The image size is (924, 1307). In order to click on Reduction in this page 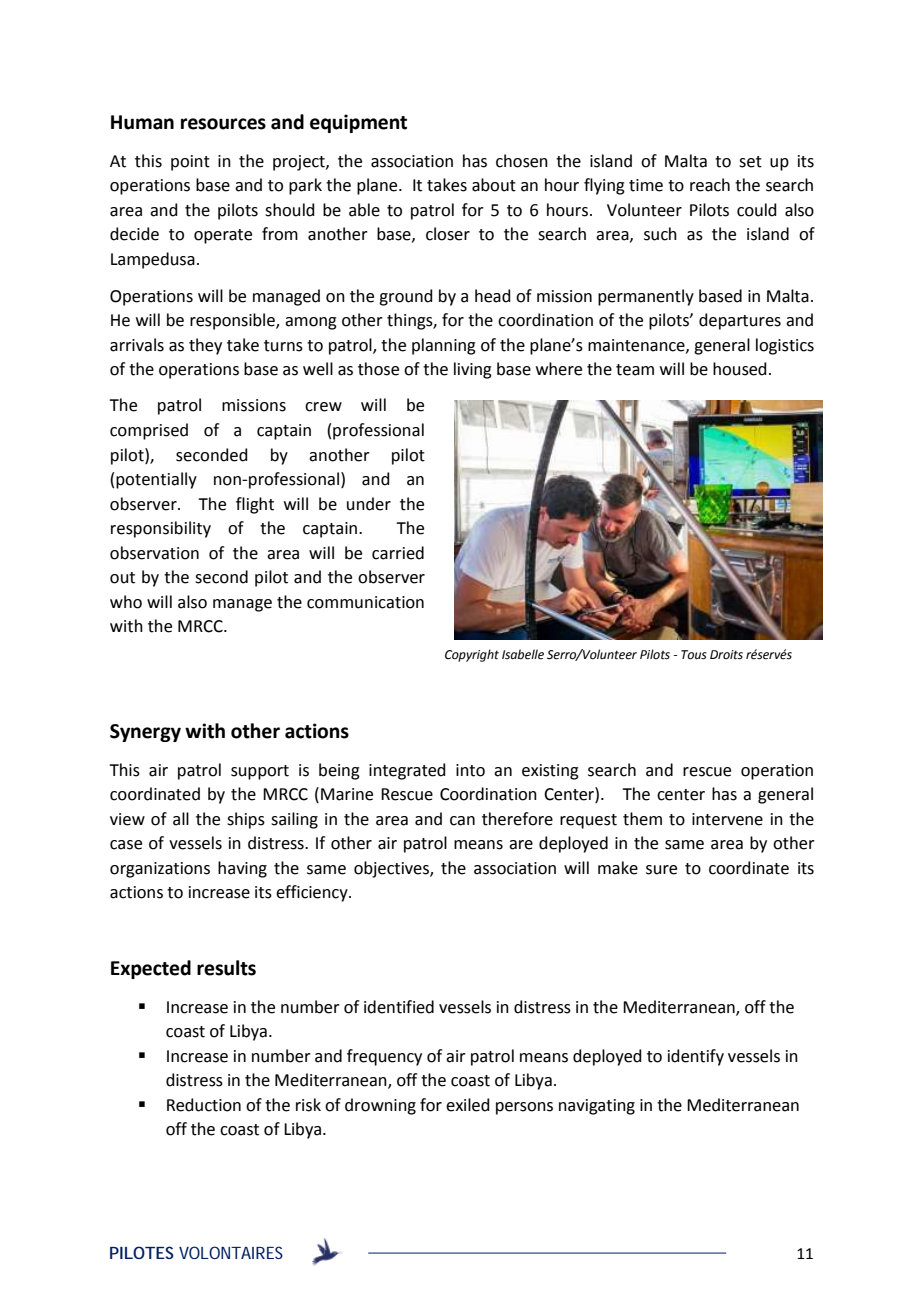, I will do `click(204, 1105)`.
